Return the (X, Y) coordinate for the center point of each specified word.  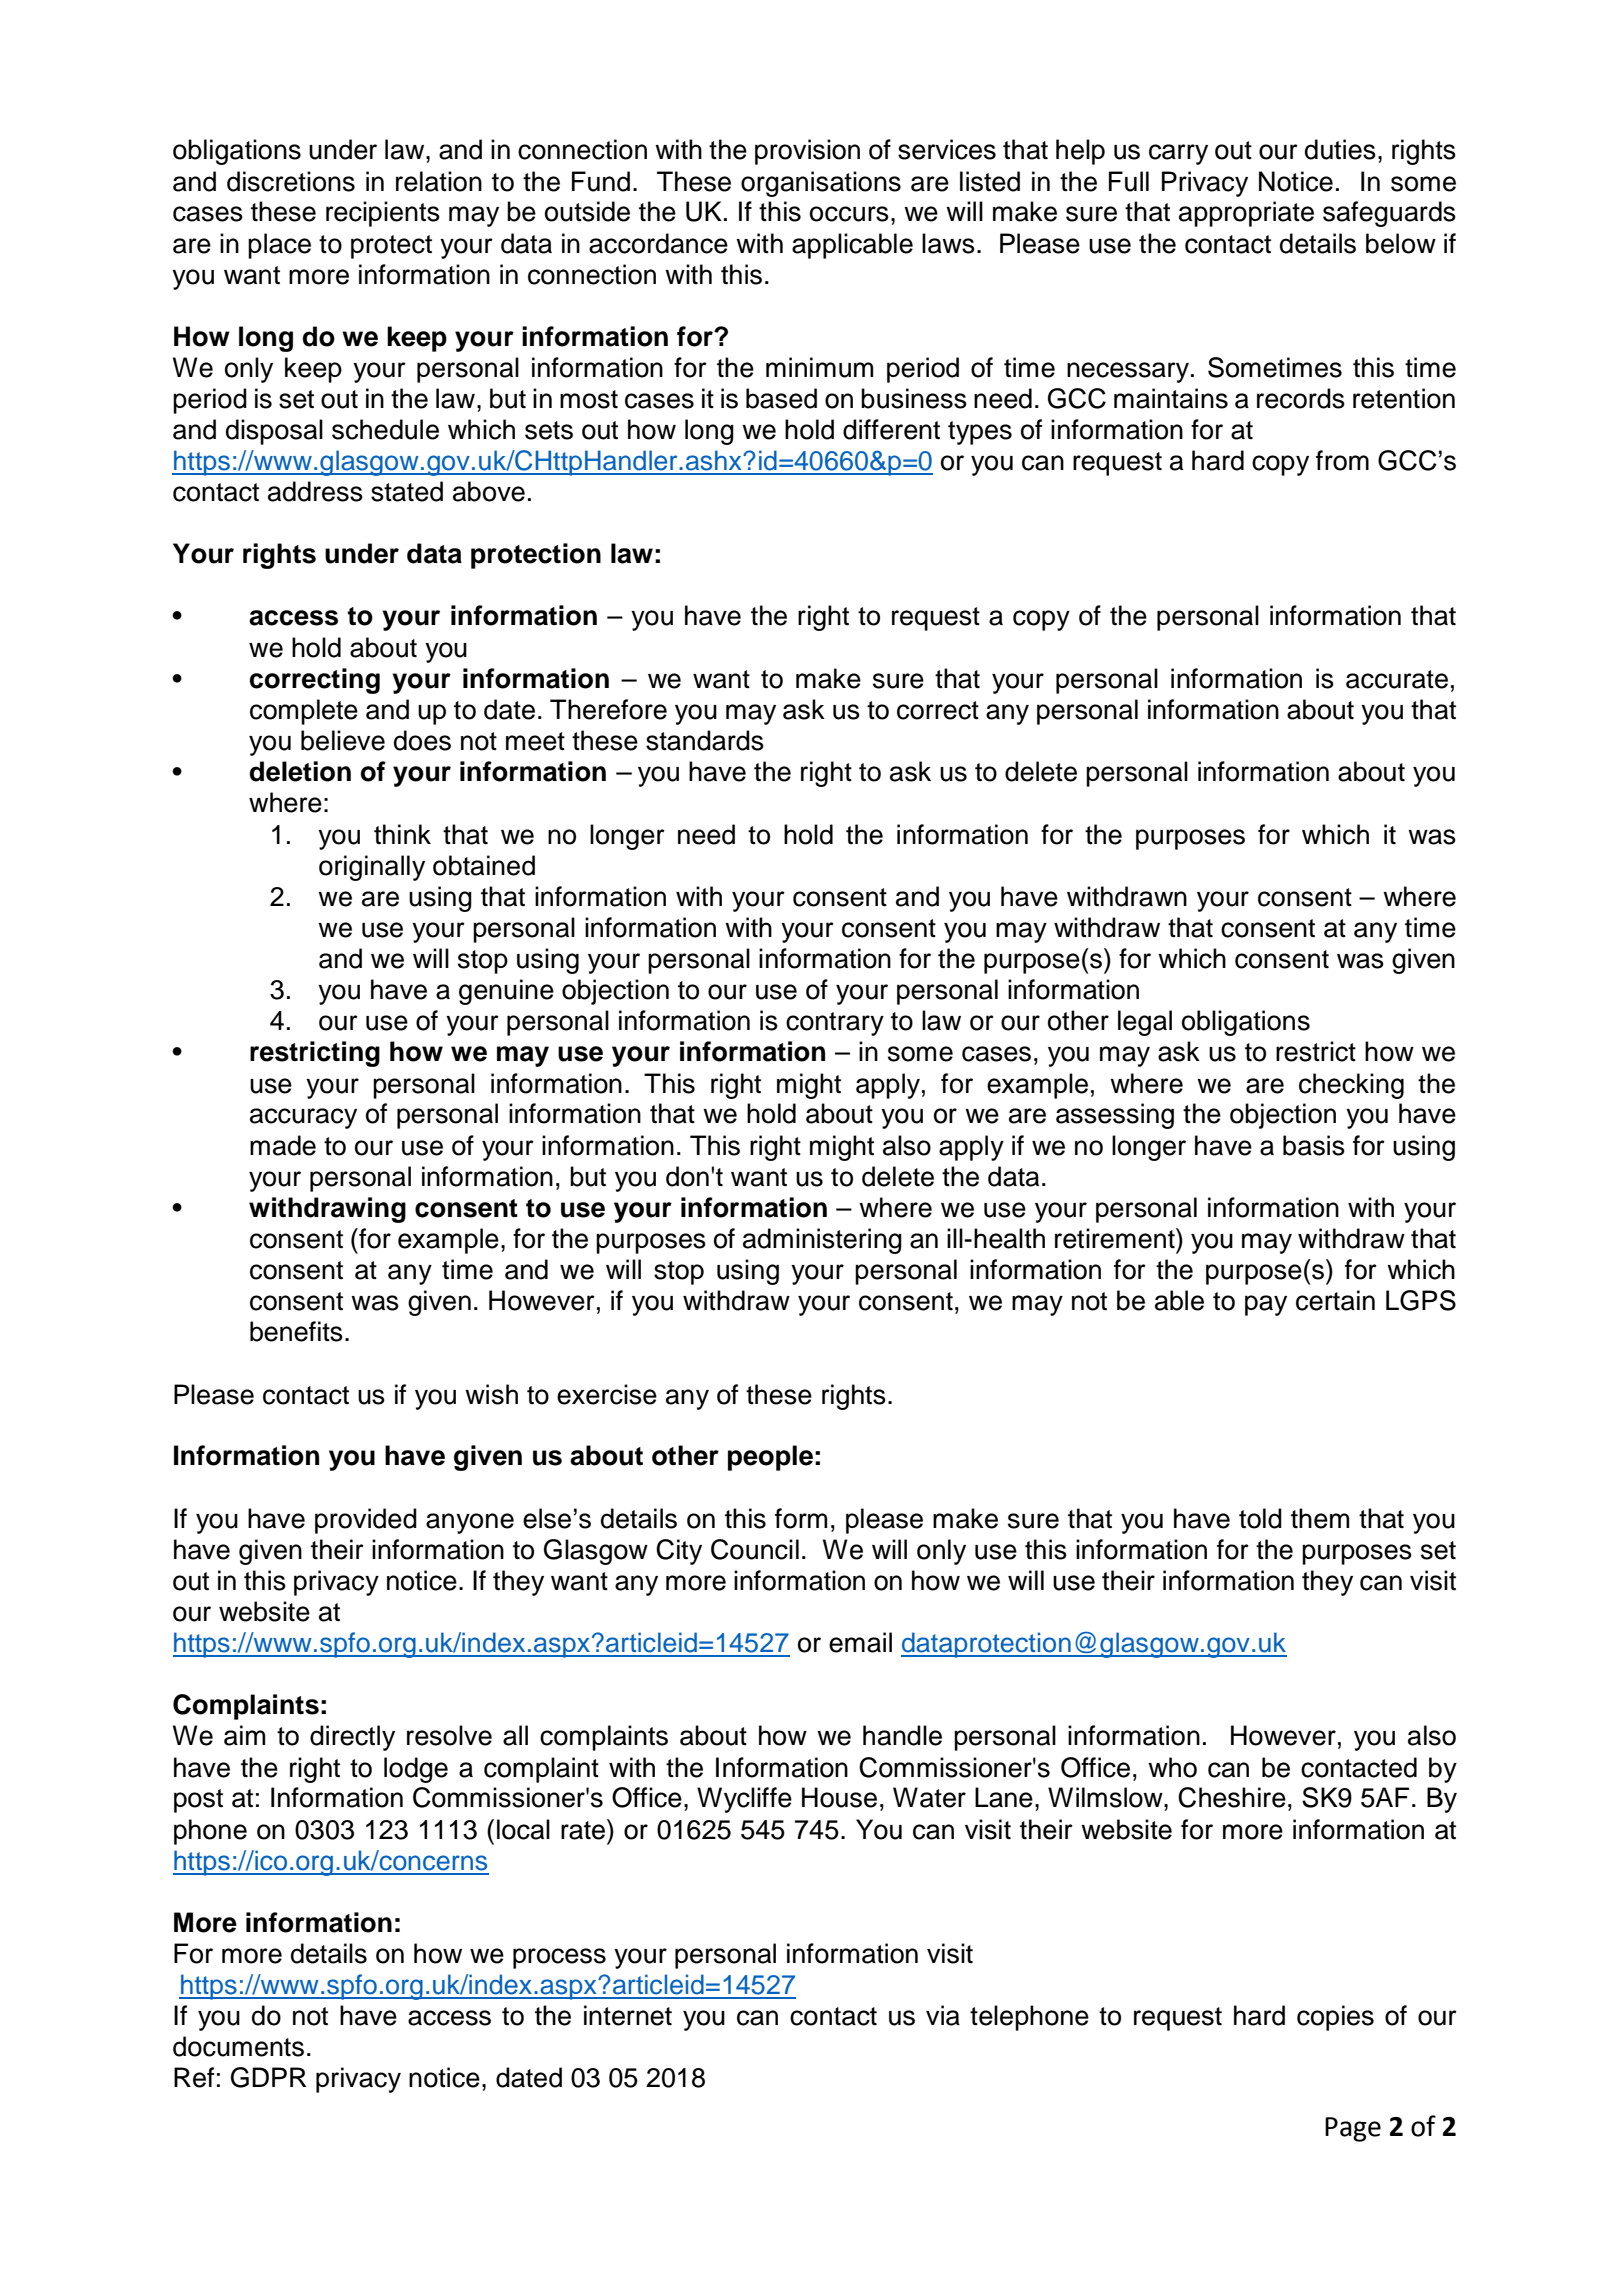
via (943, 2015)
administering (822, 1241)
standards (705, 740)
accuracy (303, 1118)
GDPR (269, 2077)
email (860, 1642)
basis (1314, 1145)
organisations (821, 184)
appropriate (1246, 214)
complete (304, 712)
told (1260, 1518)
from (1342, 460)
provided (366, 1521)
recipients (383, 214)
